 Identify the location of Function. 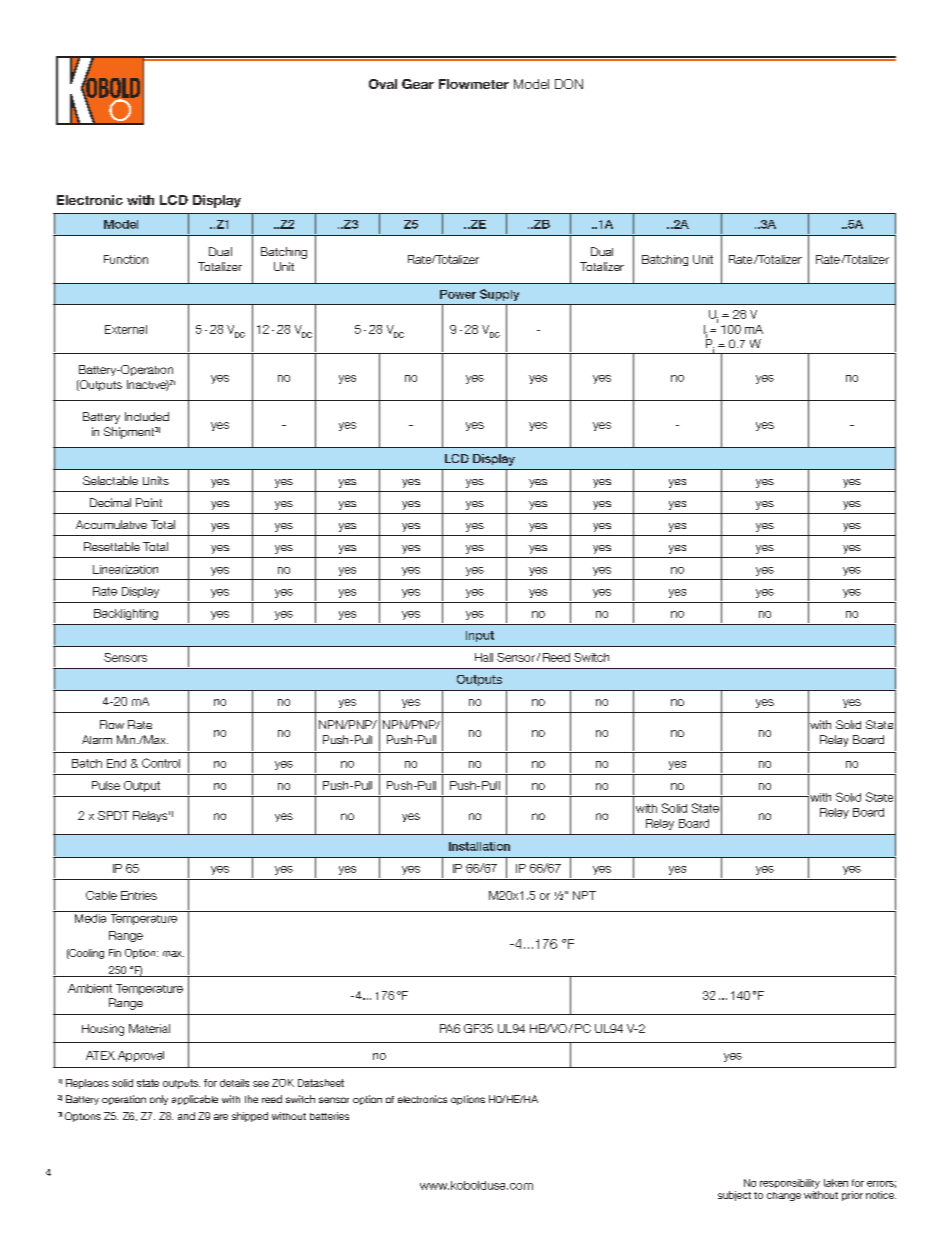
(126, 259).
